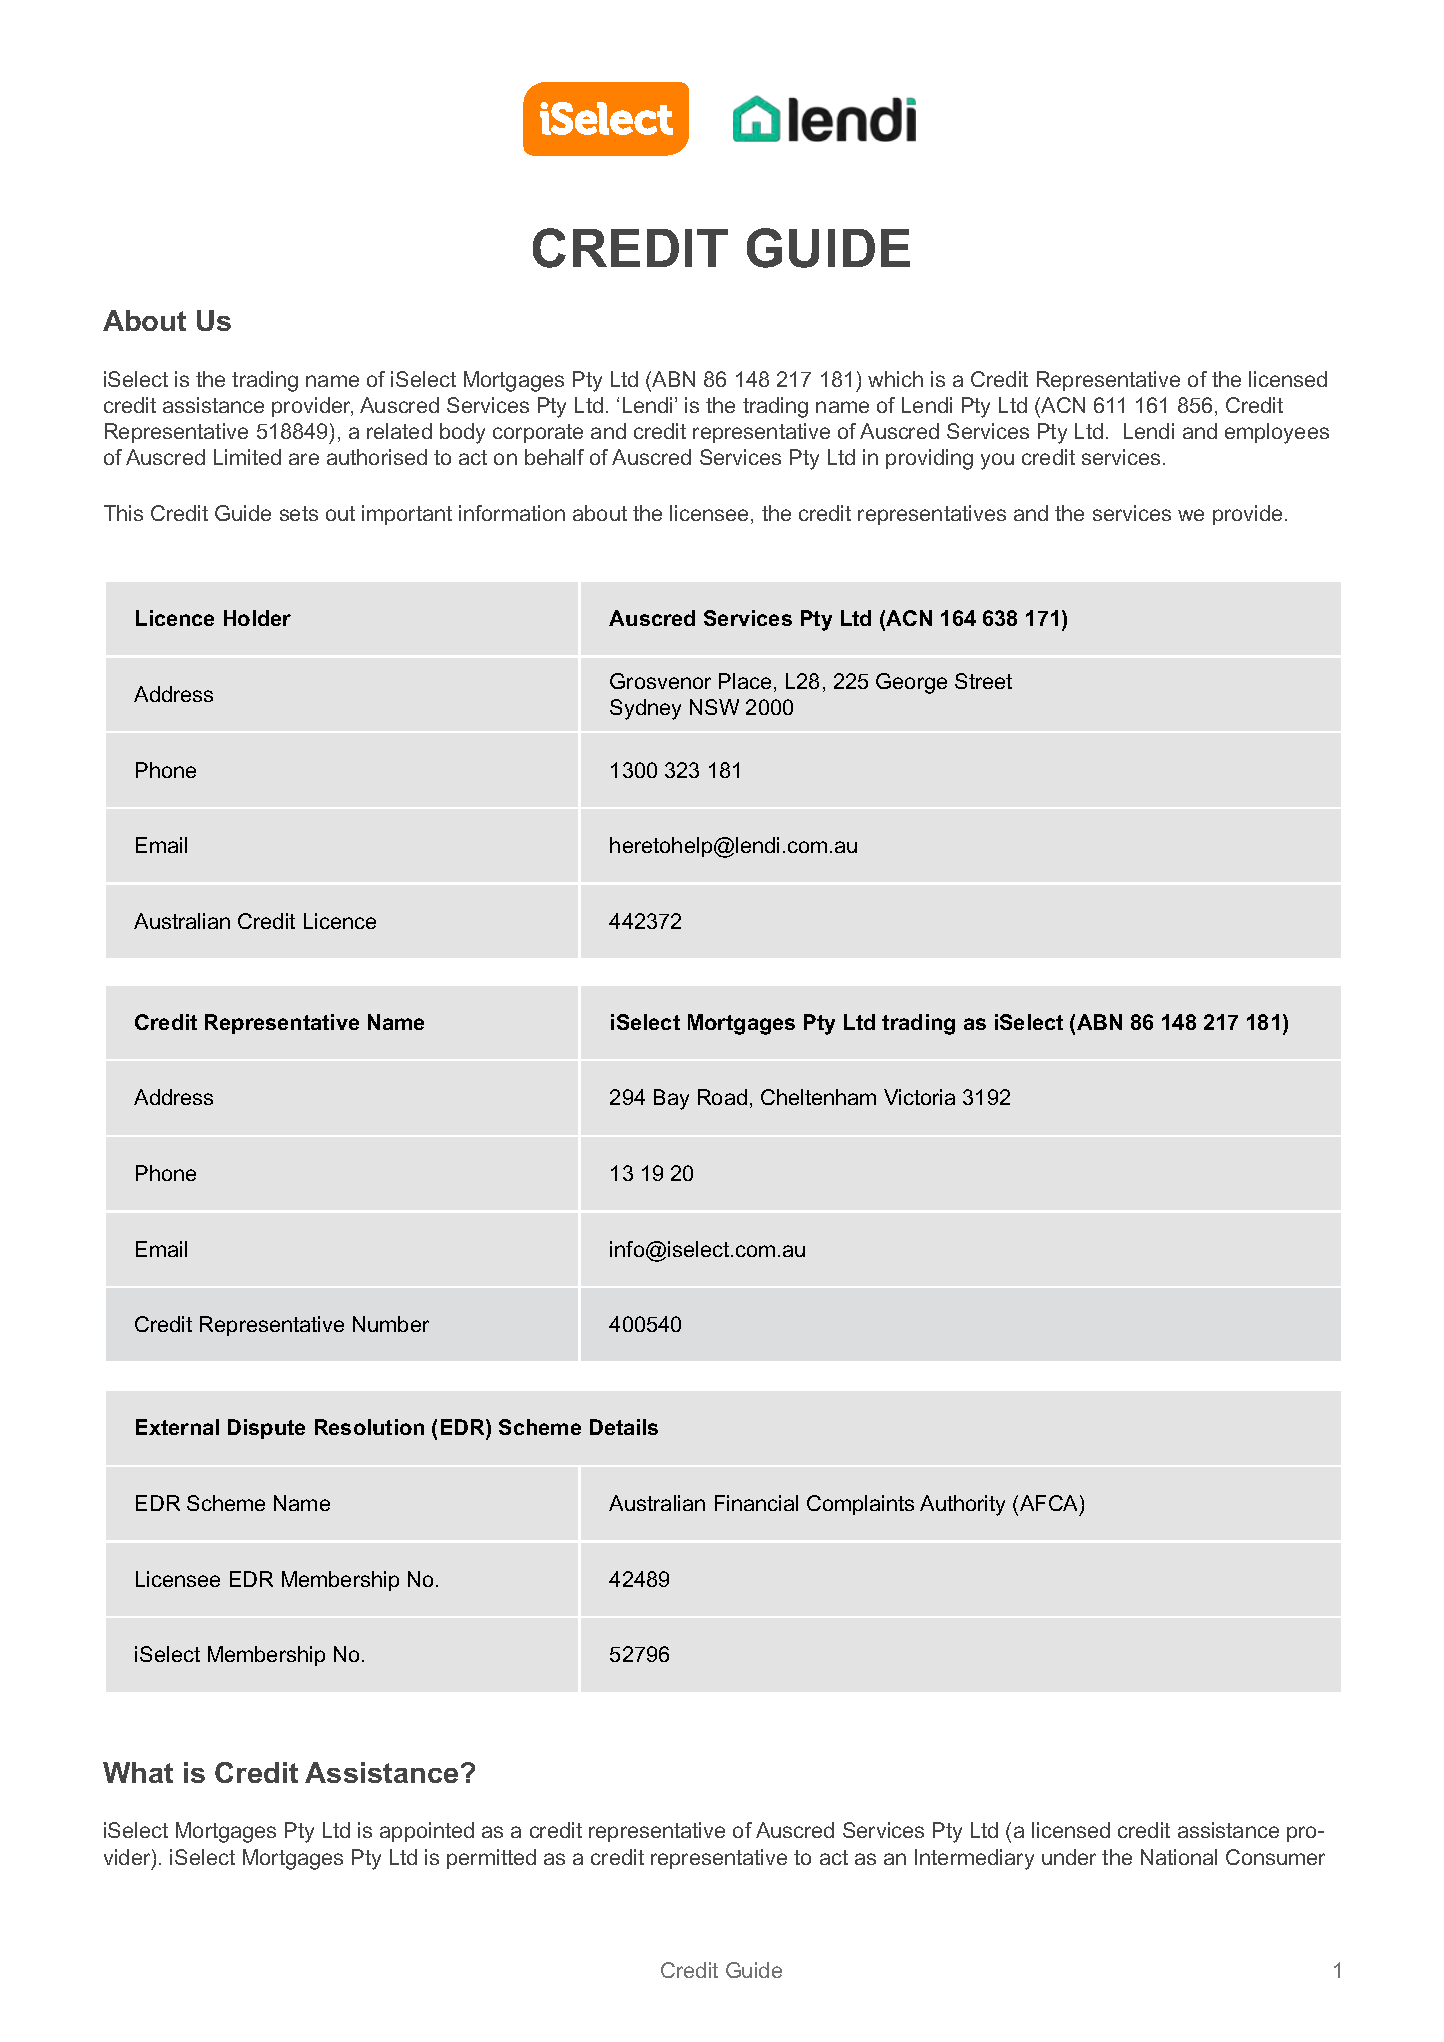  What do you see at coordinates (266, 1429) in the page?
I see `Dispute` at bounding box center [266, 1429].
